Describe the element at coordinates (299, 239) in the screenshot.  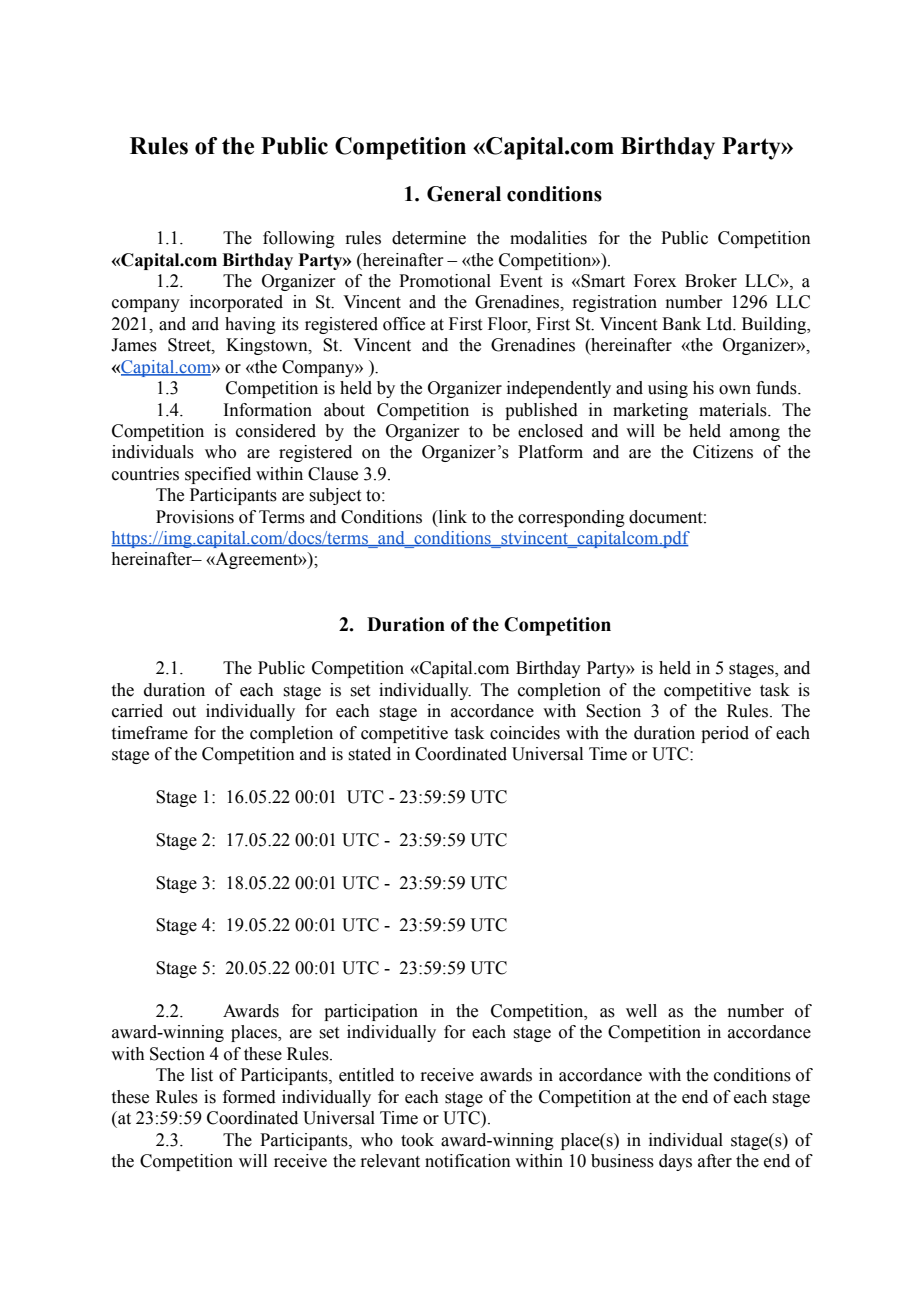
I see `following` at that location.
